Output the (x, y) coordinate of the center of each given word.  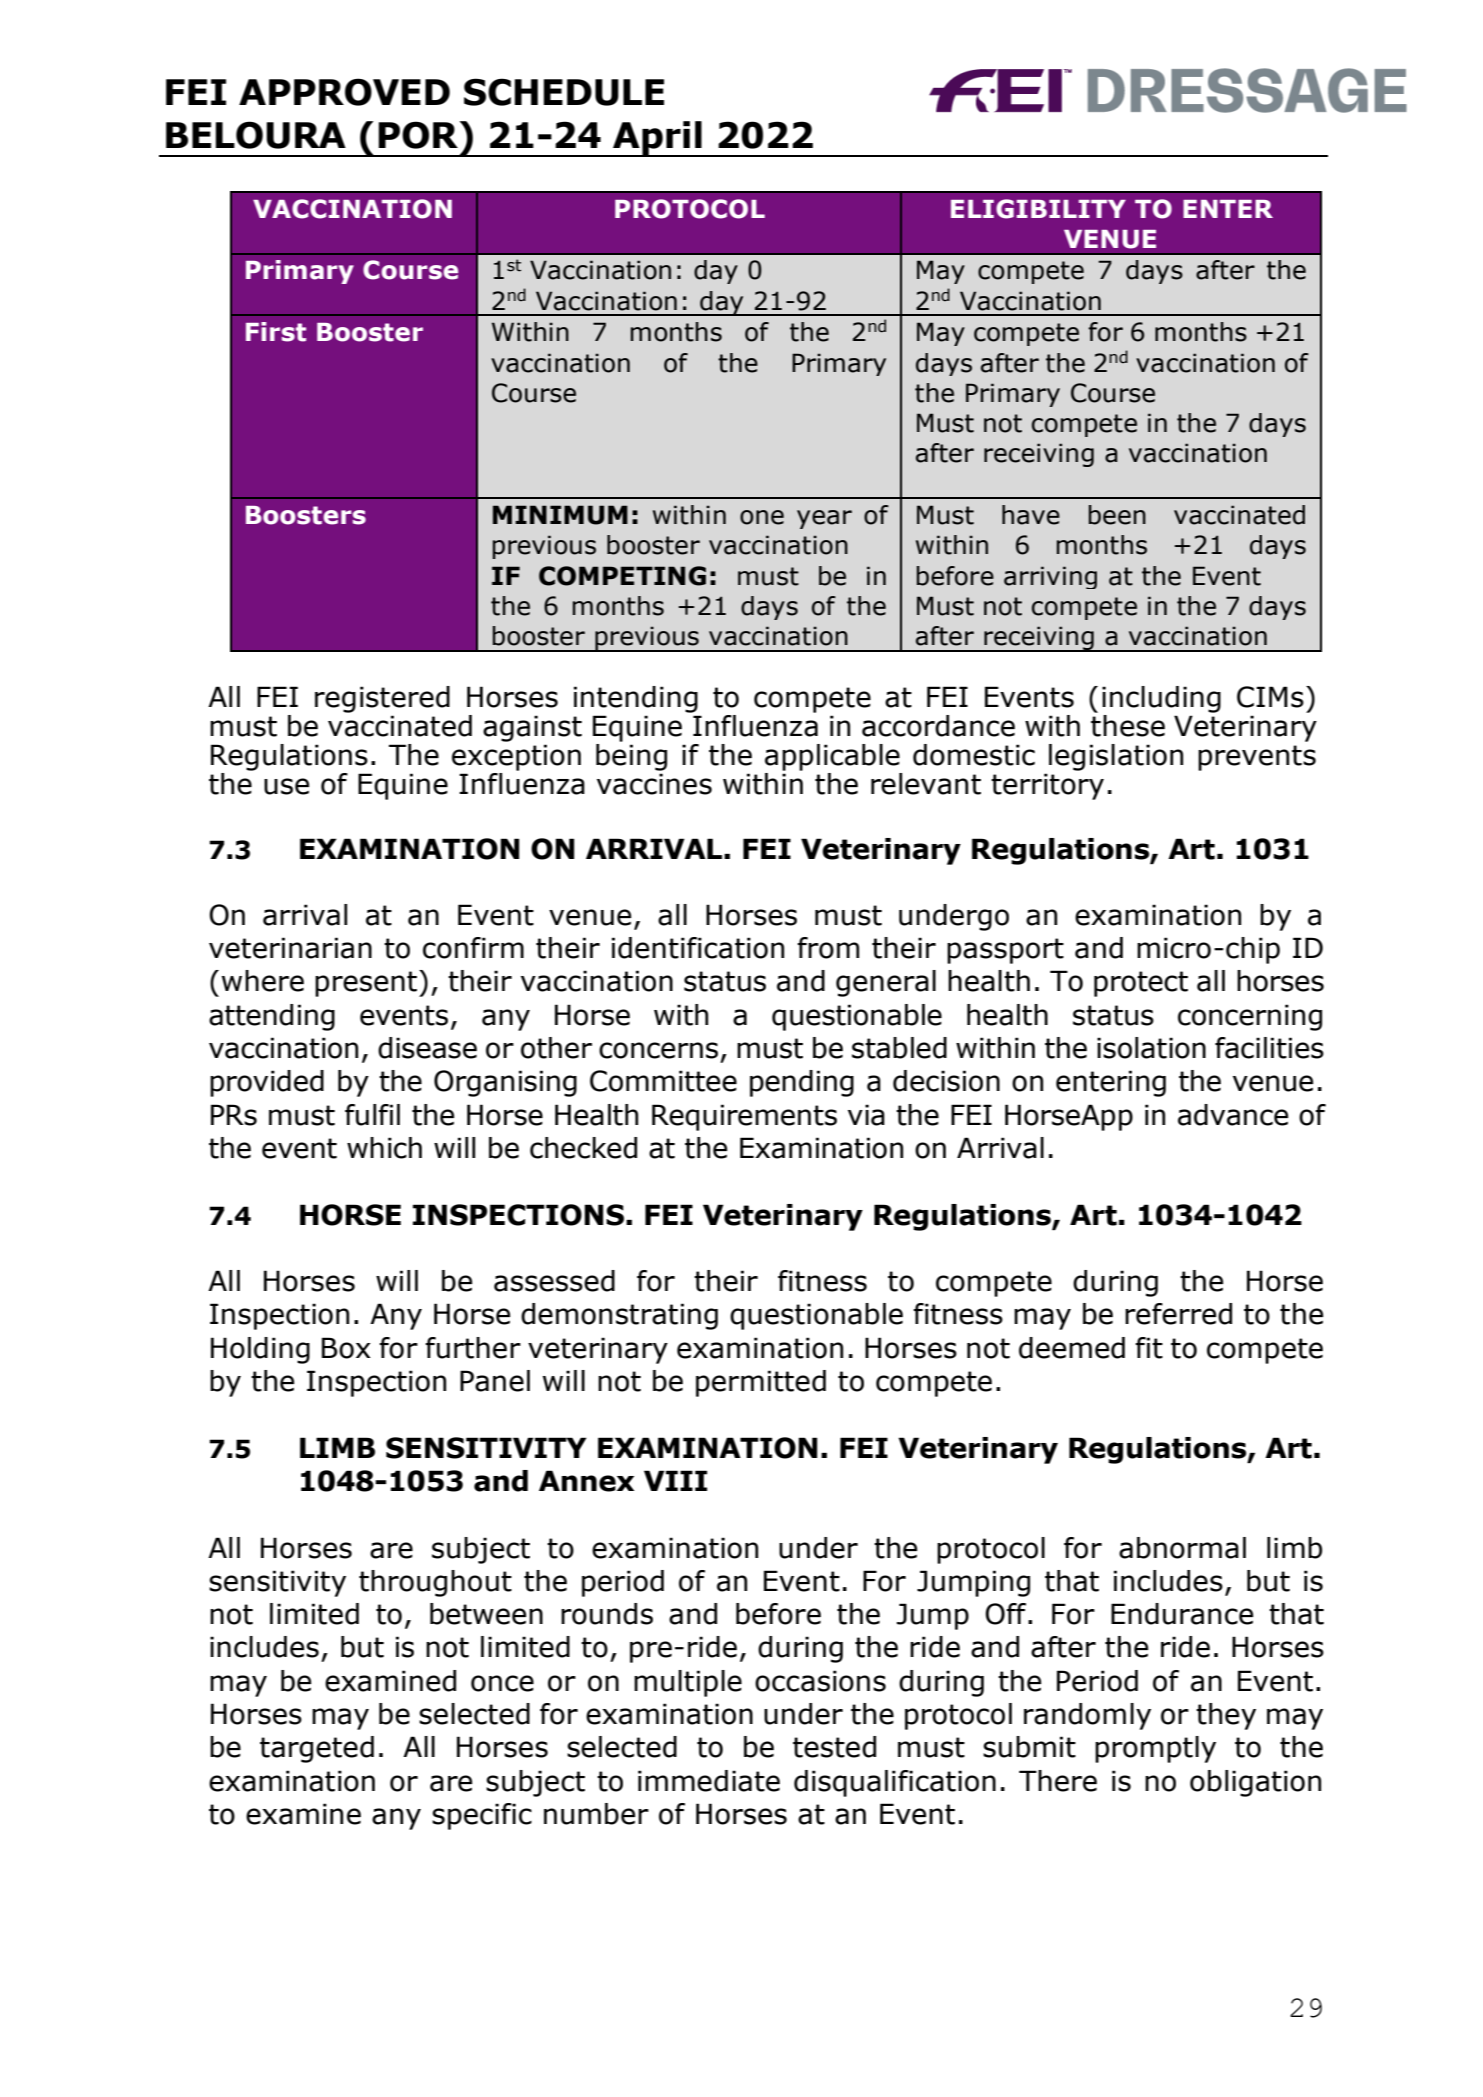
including (1161, 699)
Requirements (744, 1117)
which (384, 1148)
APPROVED (344, 92)
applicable (832, 757)
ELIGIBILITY (1038, 209)
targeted (317, 1749)
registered (382, 699)
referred (1178, 1314)
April (657, 139)
